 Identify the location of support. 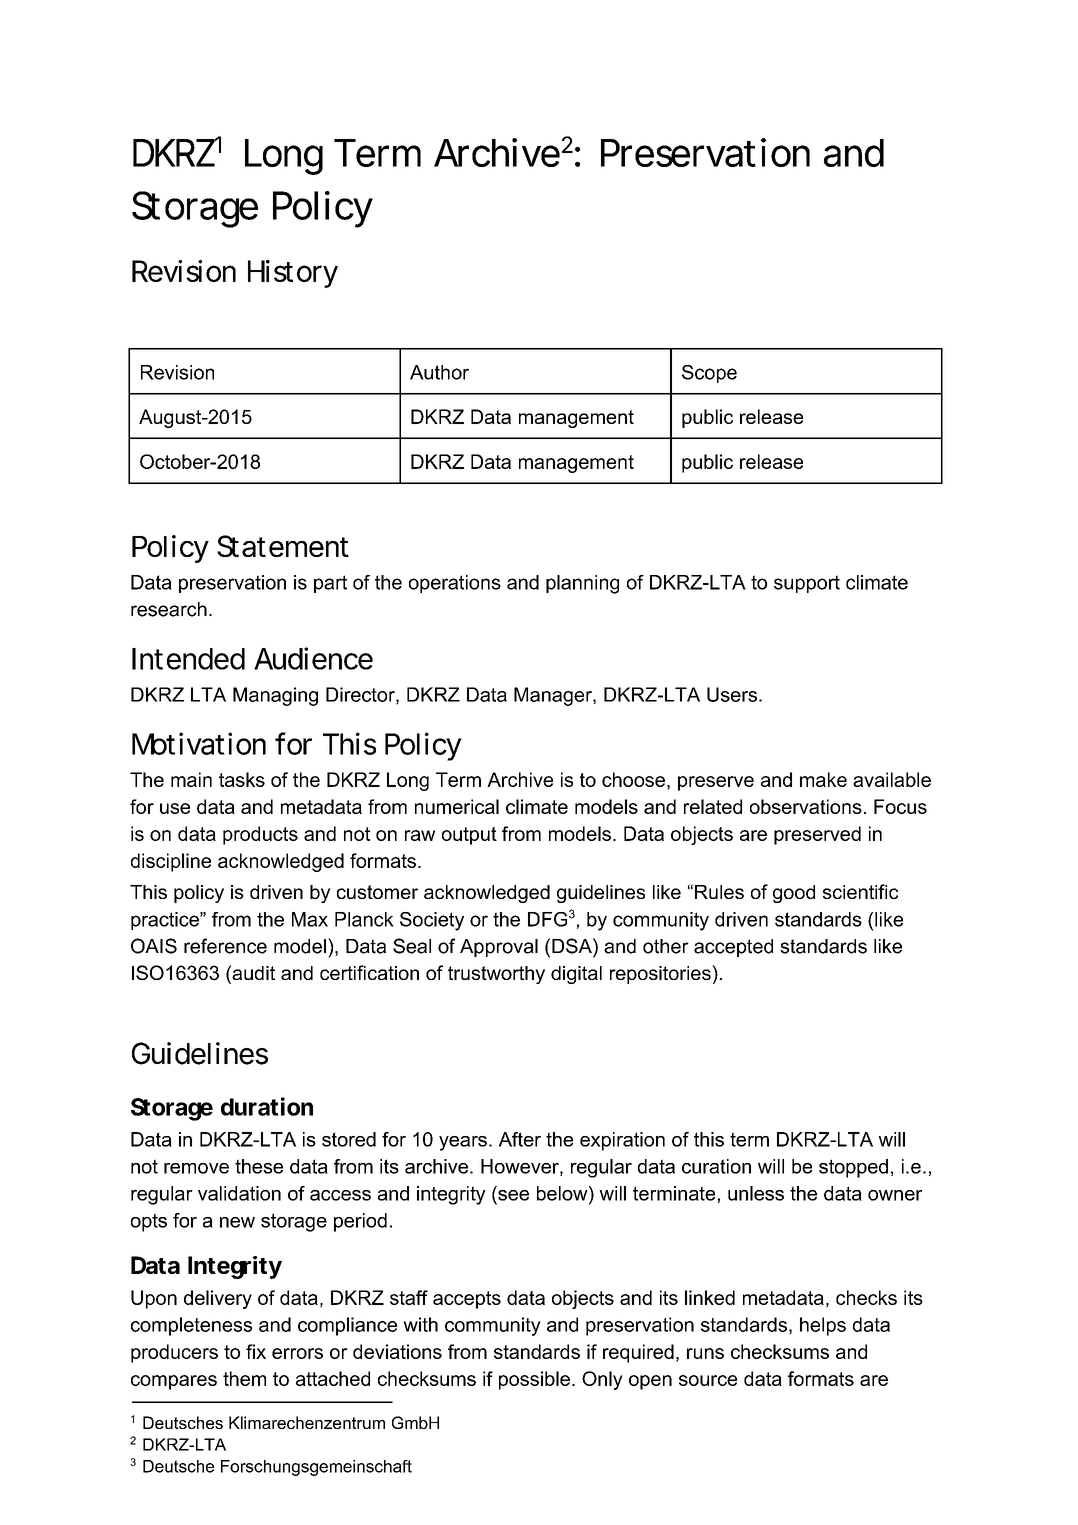
(807, 584).
